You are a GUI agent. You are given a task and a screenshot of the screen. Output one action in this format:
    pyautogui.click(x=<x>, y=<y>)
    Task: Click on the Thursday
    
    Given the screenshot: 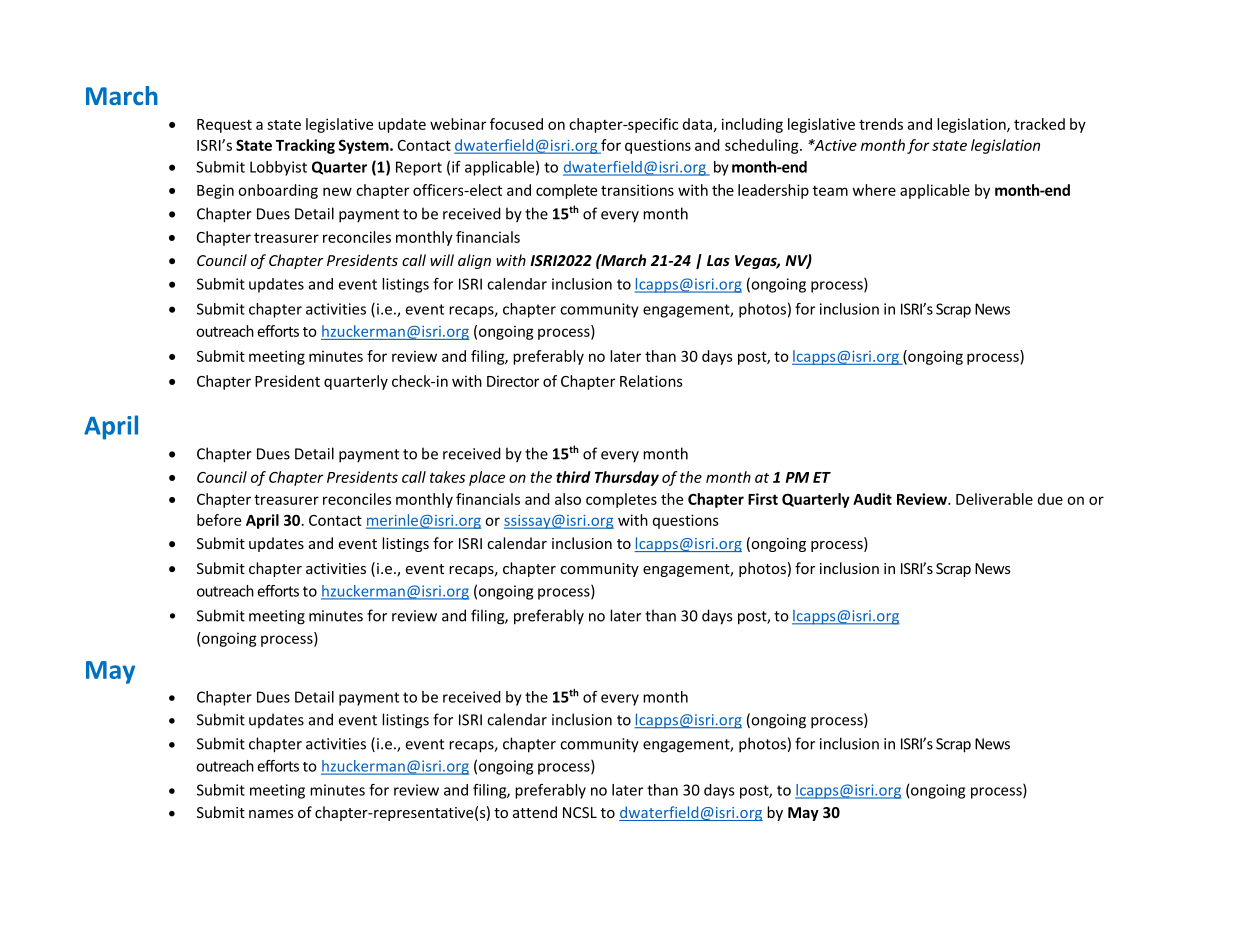 What is the action you would take?
    pyautogui.click(x=627, y=478)
